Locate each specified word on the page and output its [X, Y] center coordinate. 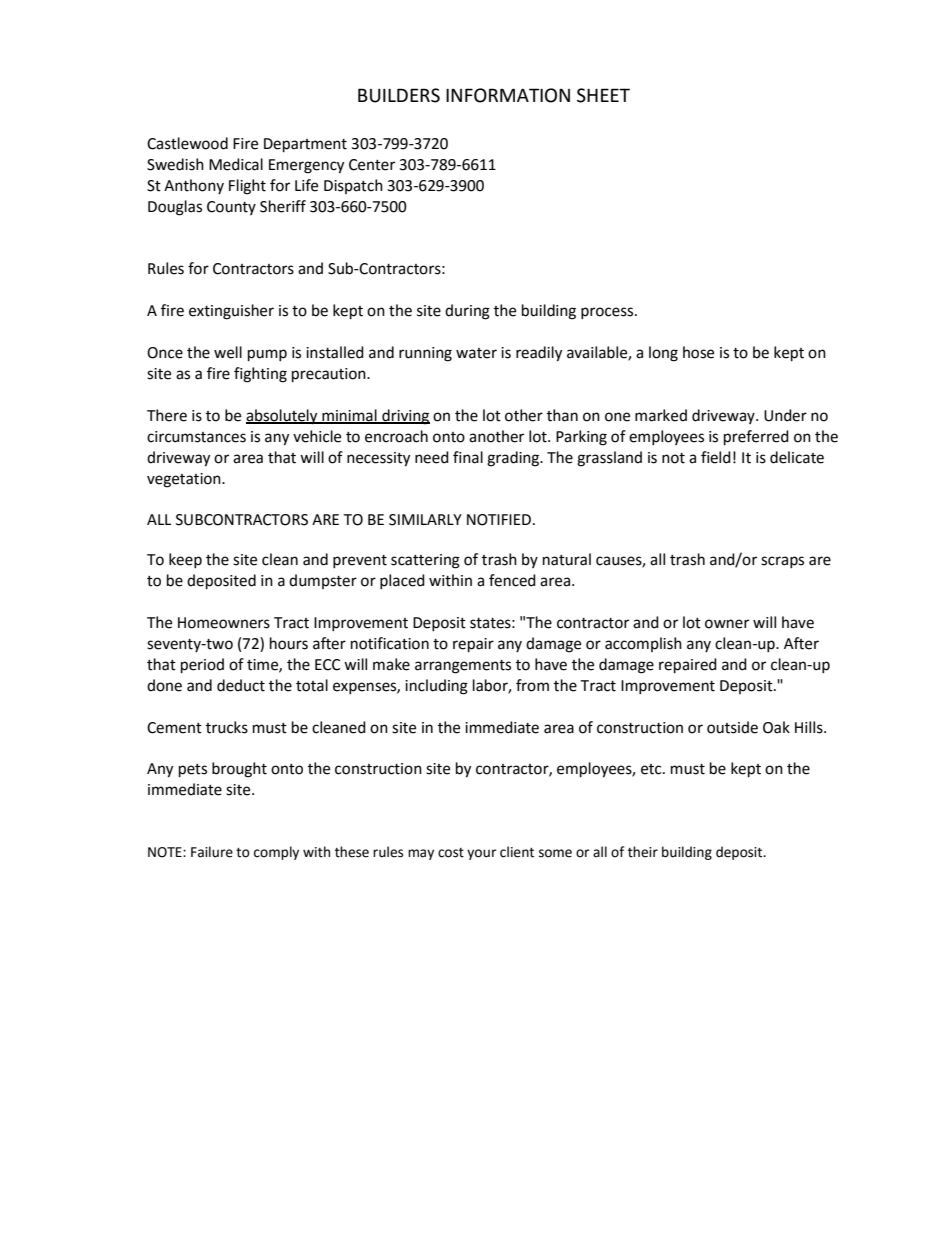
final [468, 457]
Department [305, 145]
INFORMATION [508, 95]
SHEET [603, 95]
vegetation [185, 480]
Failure [212, 852]
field [716, 457]
